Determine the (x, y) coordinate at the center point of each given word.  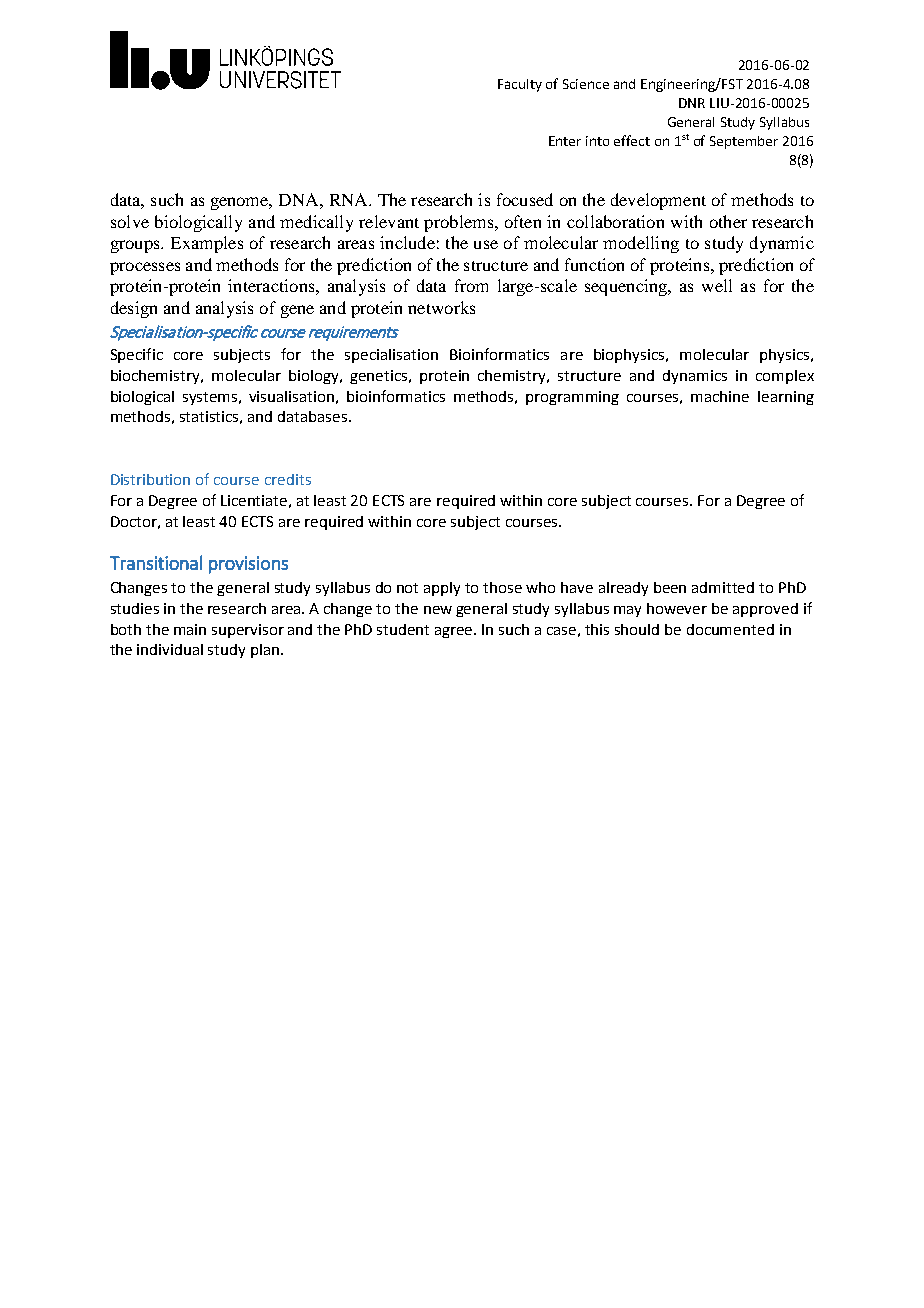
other (728, 221)
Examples (207, 244)
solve (130, 221)
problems (460, 223)
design (134, 309)
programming (572, 398)
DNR (692, 103)
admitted (723, 587)
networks (441, 307)
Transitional (156, 562)
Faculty (520, 85)
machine (720, 396)
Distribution (150, 479)
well (717, 285)
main (190, 629)
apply (442, 589)
